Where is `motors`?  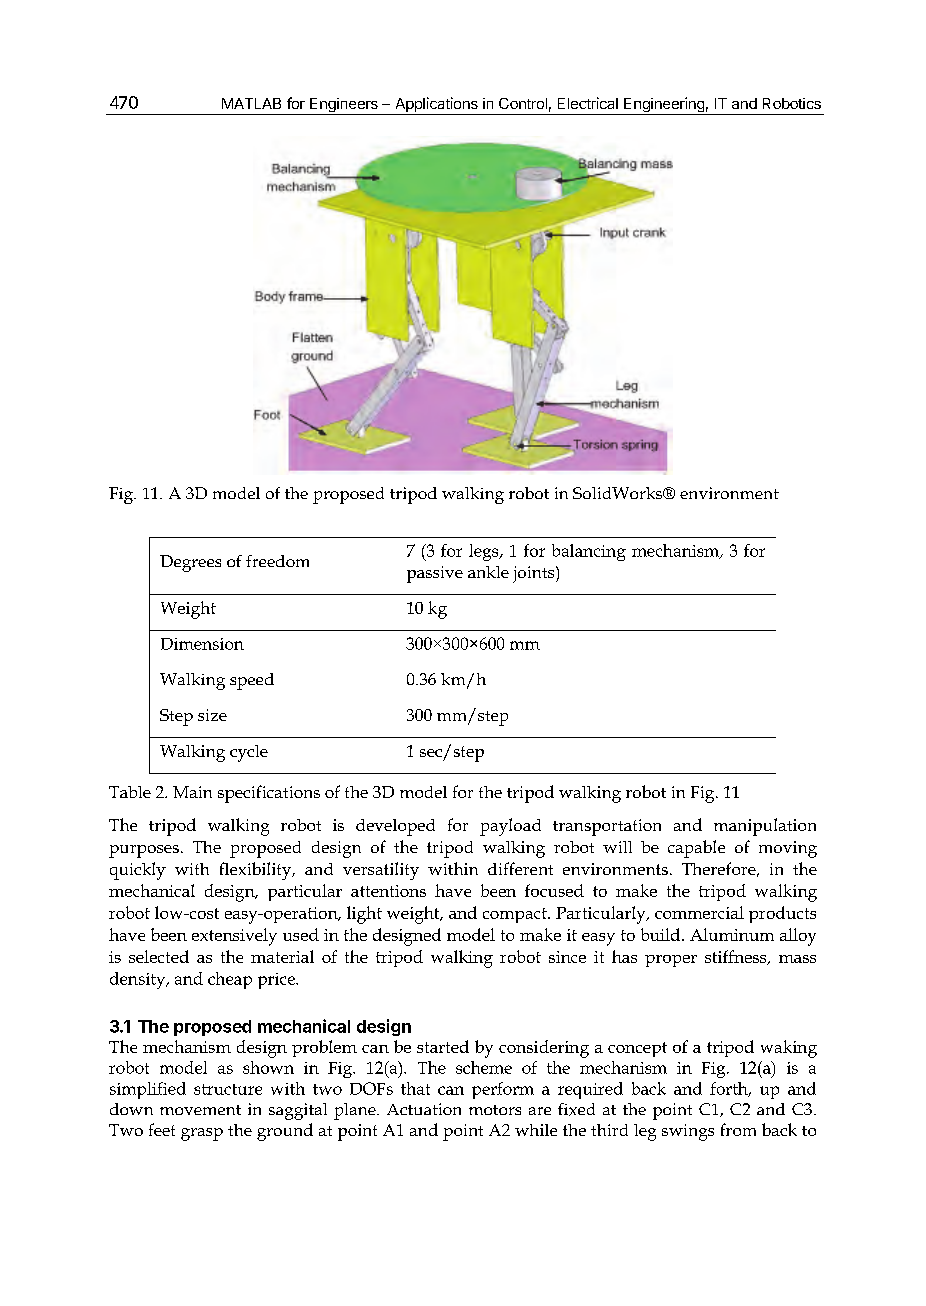 motors is located at coordinates (495, 1110).
